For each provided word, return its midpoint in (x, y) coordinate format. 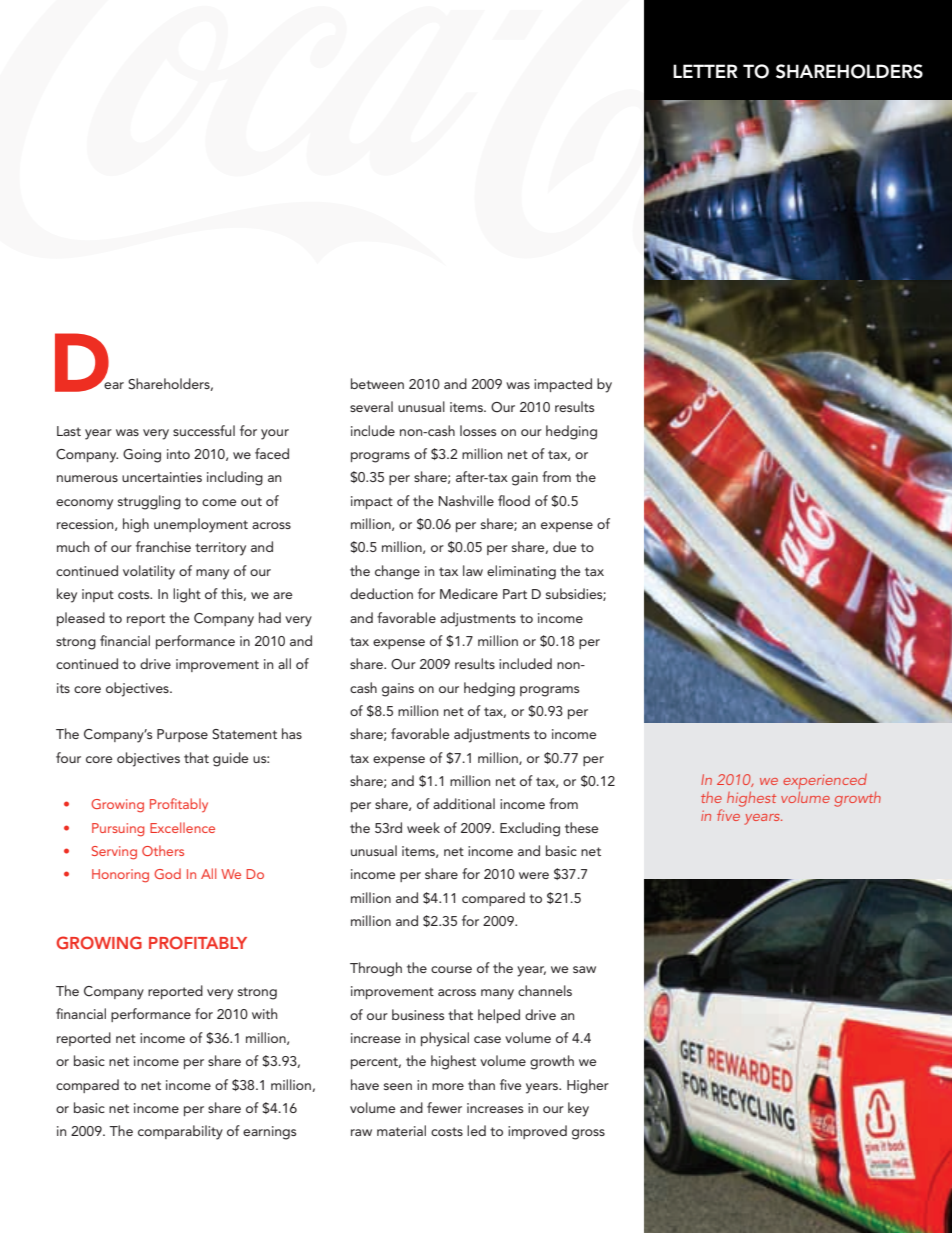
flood (514, 500)
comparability (180, 1132)
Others (163, 850)
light (187, 595)
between (377, 383)
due (565, 546)
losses (478, 430)
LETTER (705, 71)
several (371, 406)
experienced (825, 781)
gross (588, 1134)
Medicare (469, 593)
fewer (444, 1107)
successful (204, 430)
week (423, 827)
